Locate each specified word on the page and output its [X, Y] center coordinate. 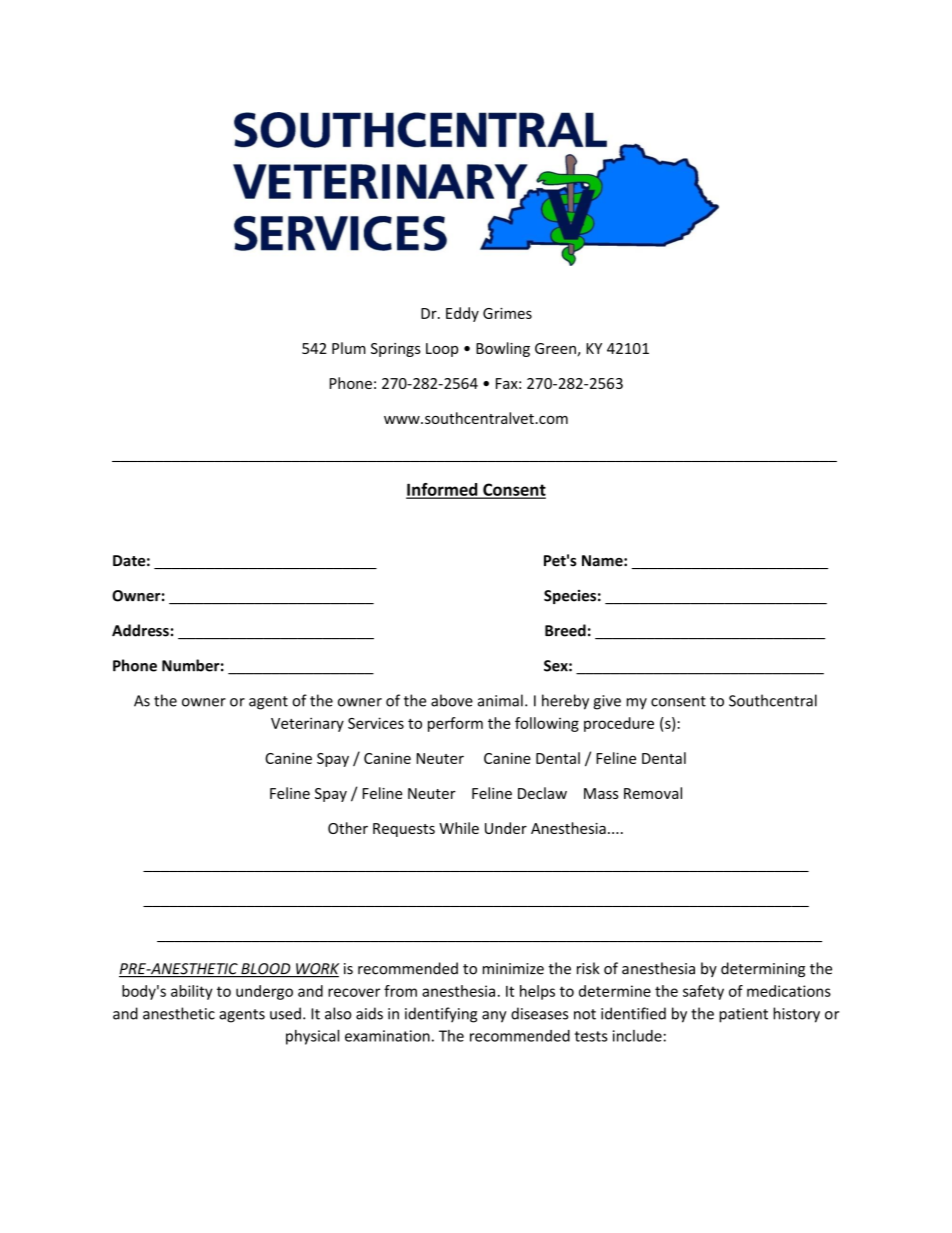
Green [556, 349]
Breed [565, 630]
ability [192, 992]
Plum [349, 348]
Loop [442, 350]
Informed [443, 490]
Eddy [462, 314]
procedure [619, 724]
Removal [653, 793]
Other [348, 828]
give [607, 702]
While [459, 828]
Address [140, 630]
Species [570, 597]
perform [455, 724]
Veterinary [307, 724]
